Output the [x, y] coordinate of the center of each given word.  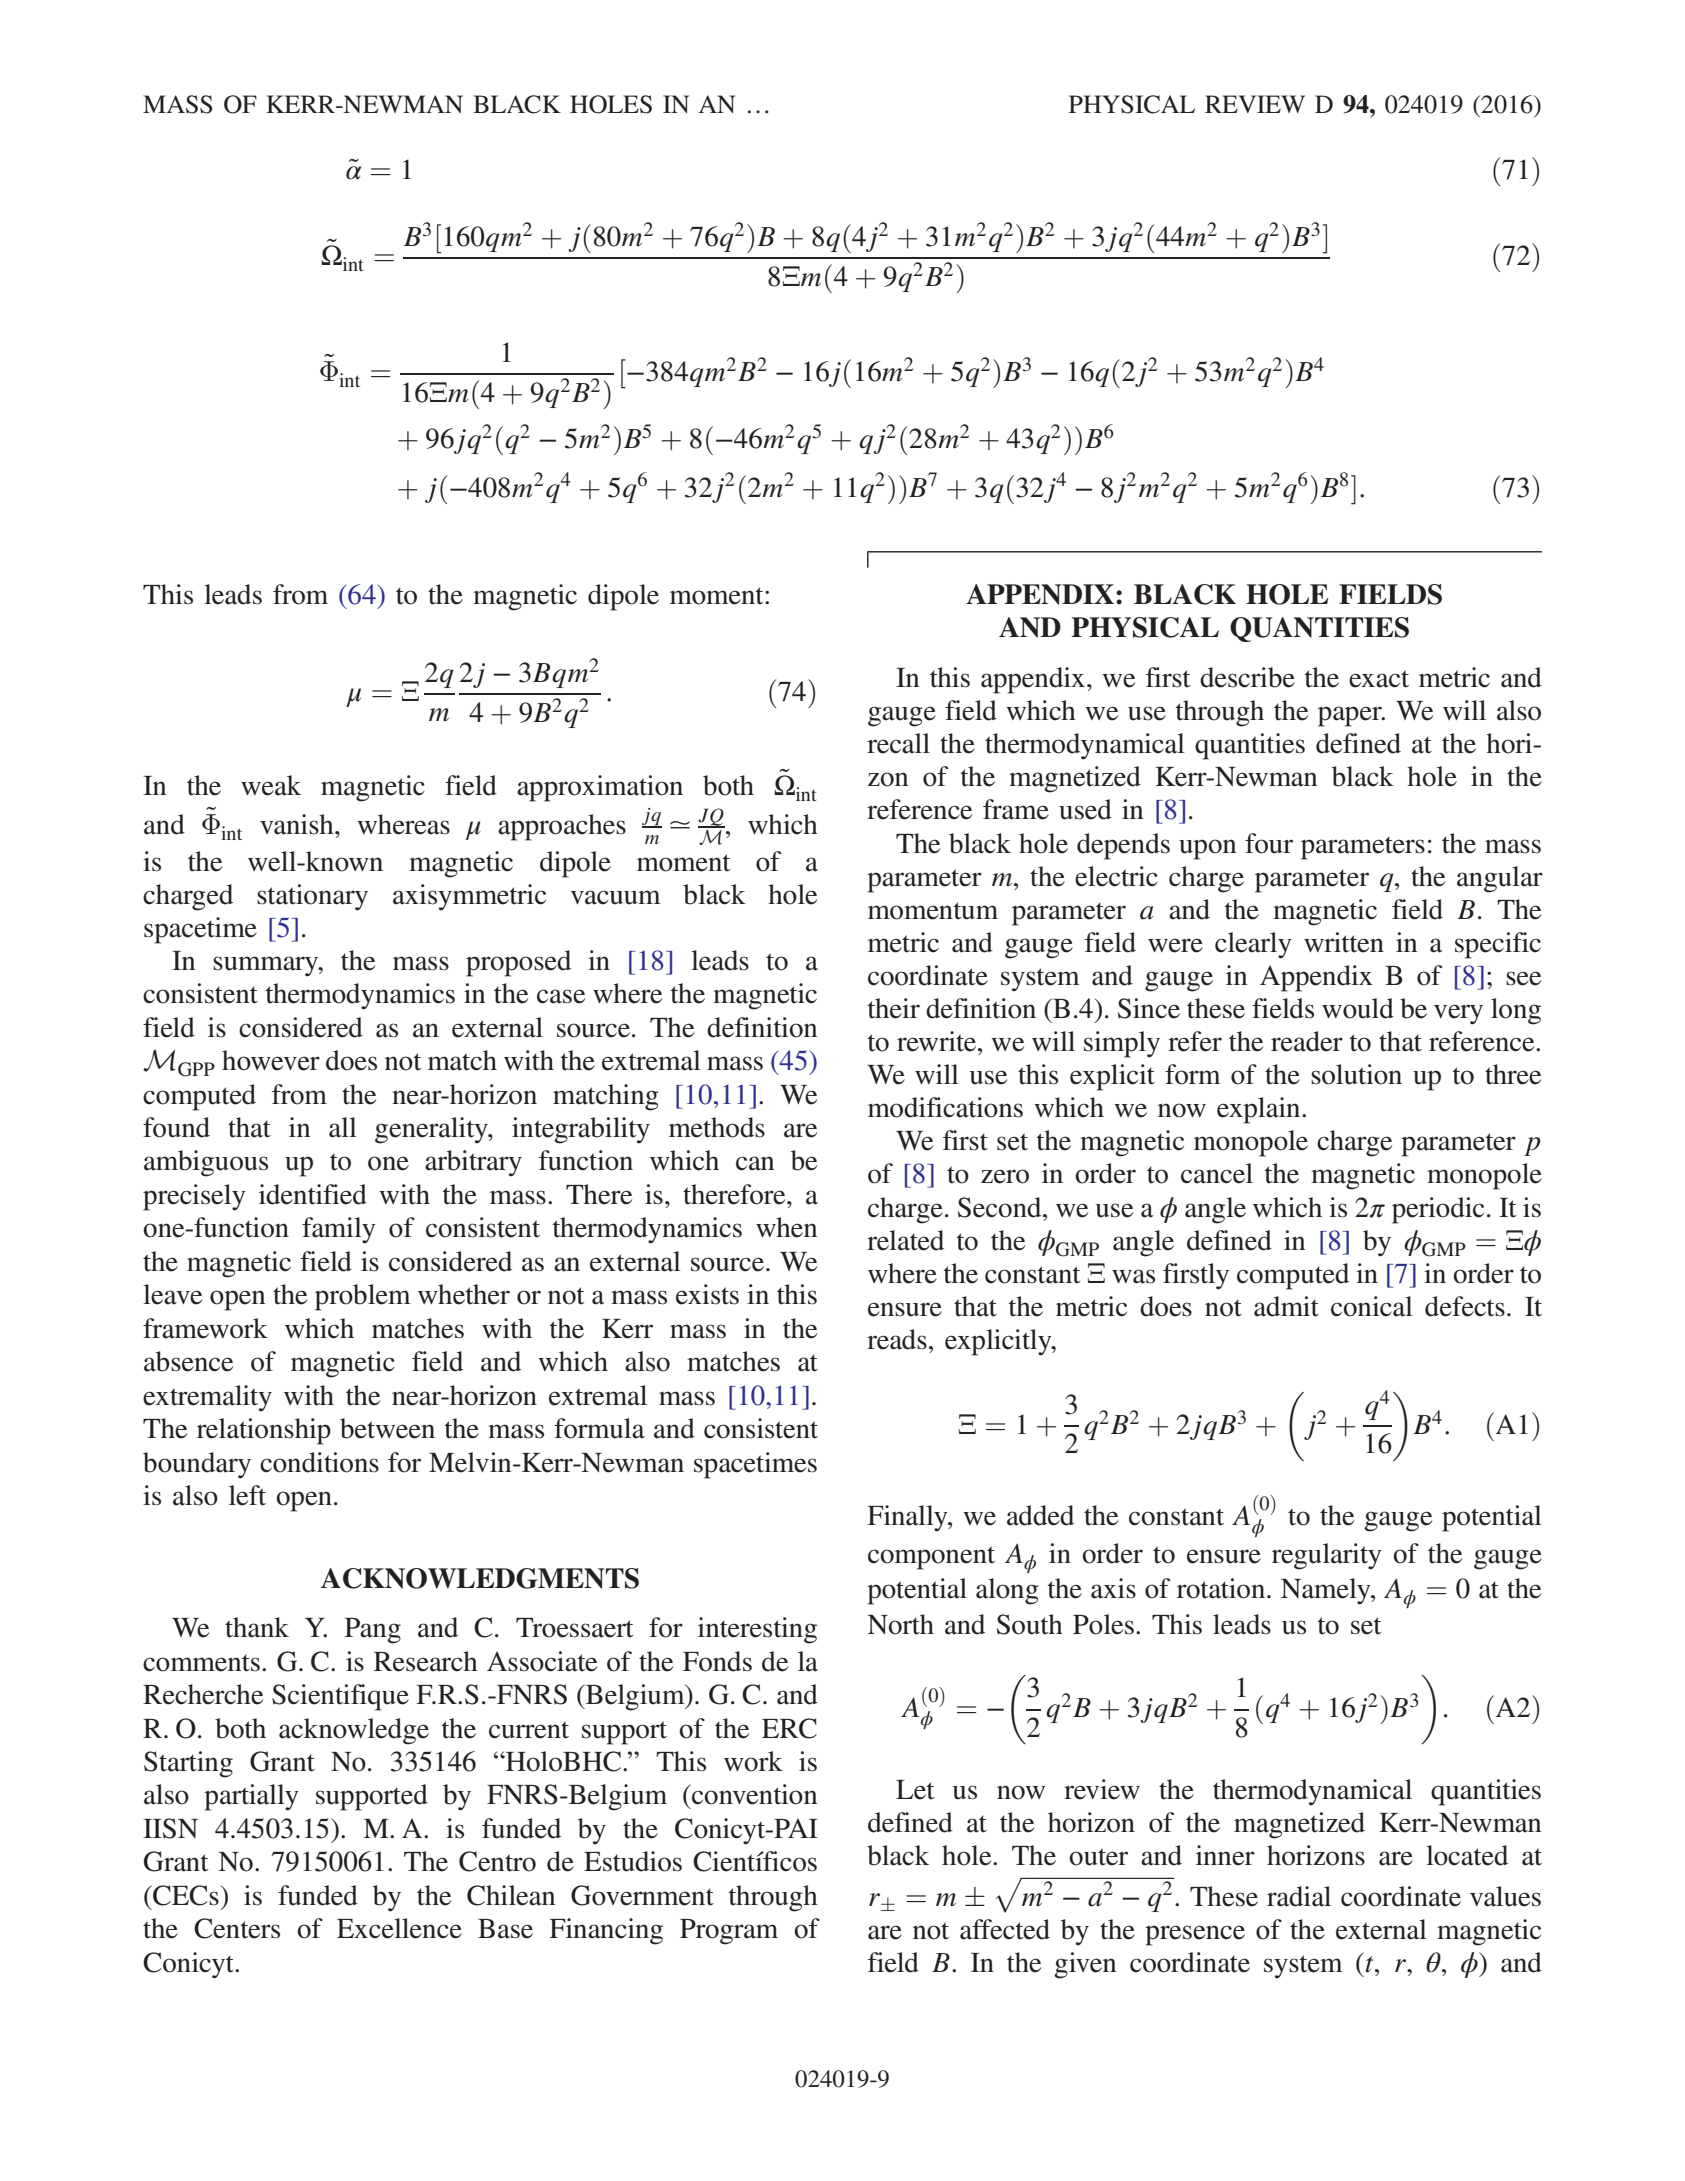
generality [432, 1130]
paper [1351, 716]
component [931, 1558]
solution [1356, 1074]
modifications [945, 1107]
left [247, 1495]
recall [898, 743]
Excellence [399, 1928]
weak [271, 785]
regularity [1327, 1556]
